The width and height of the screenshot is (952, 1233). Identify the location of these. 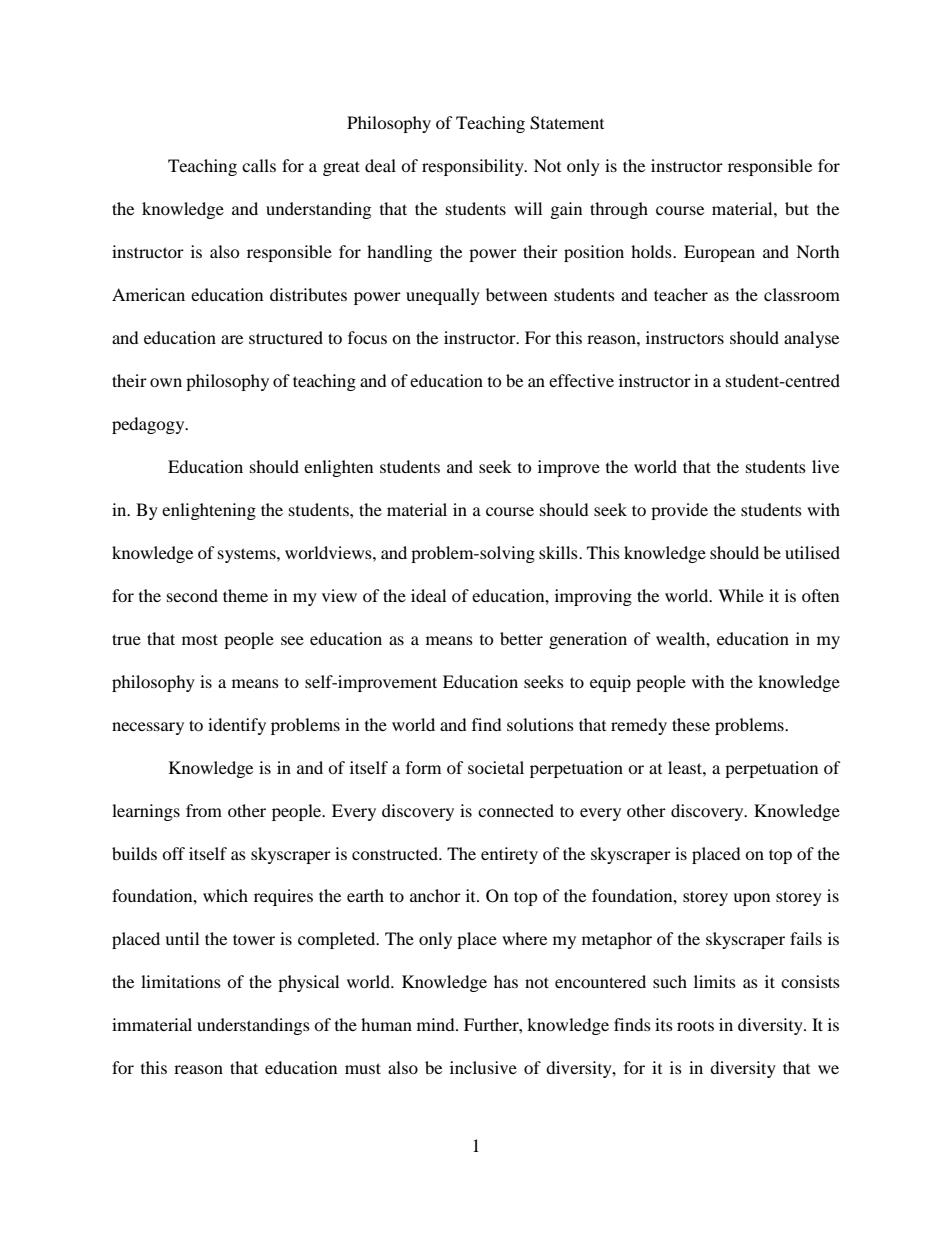
(691, 724).
